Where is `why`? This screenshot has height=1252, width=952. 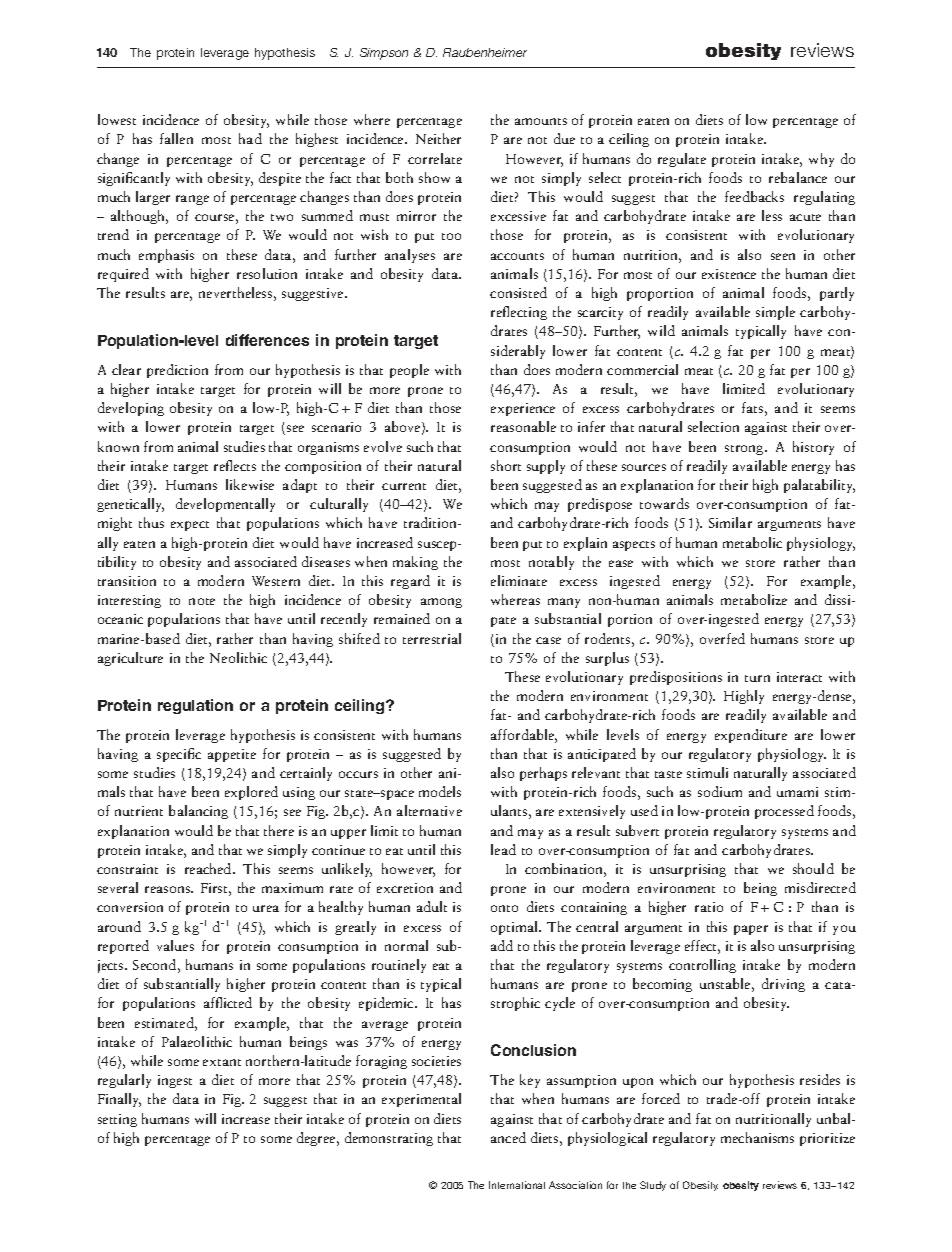
why is located at coordinates (821, 160).
